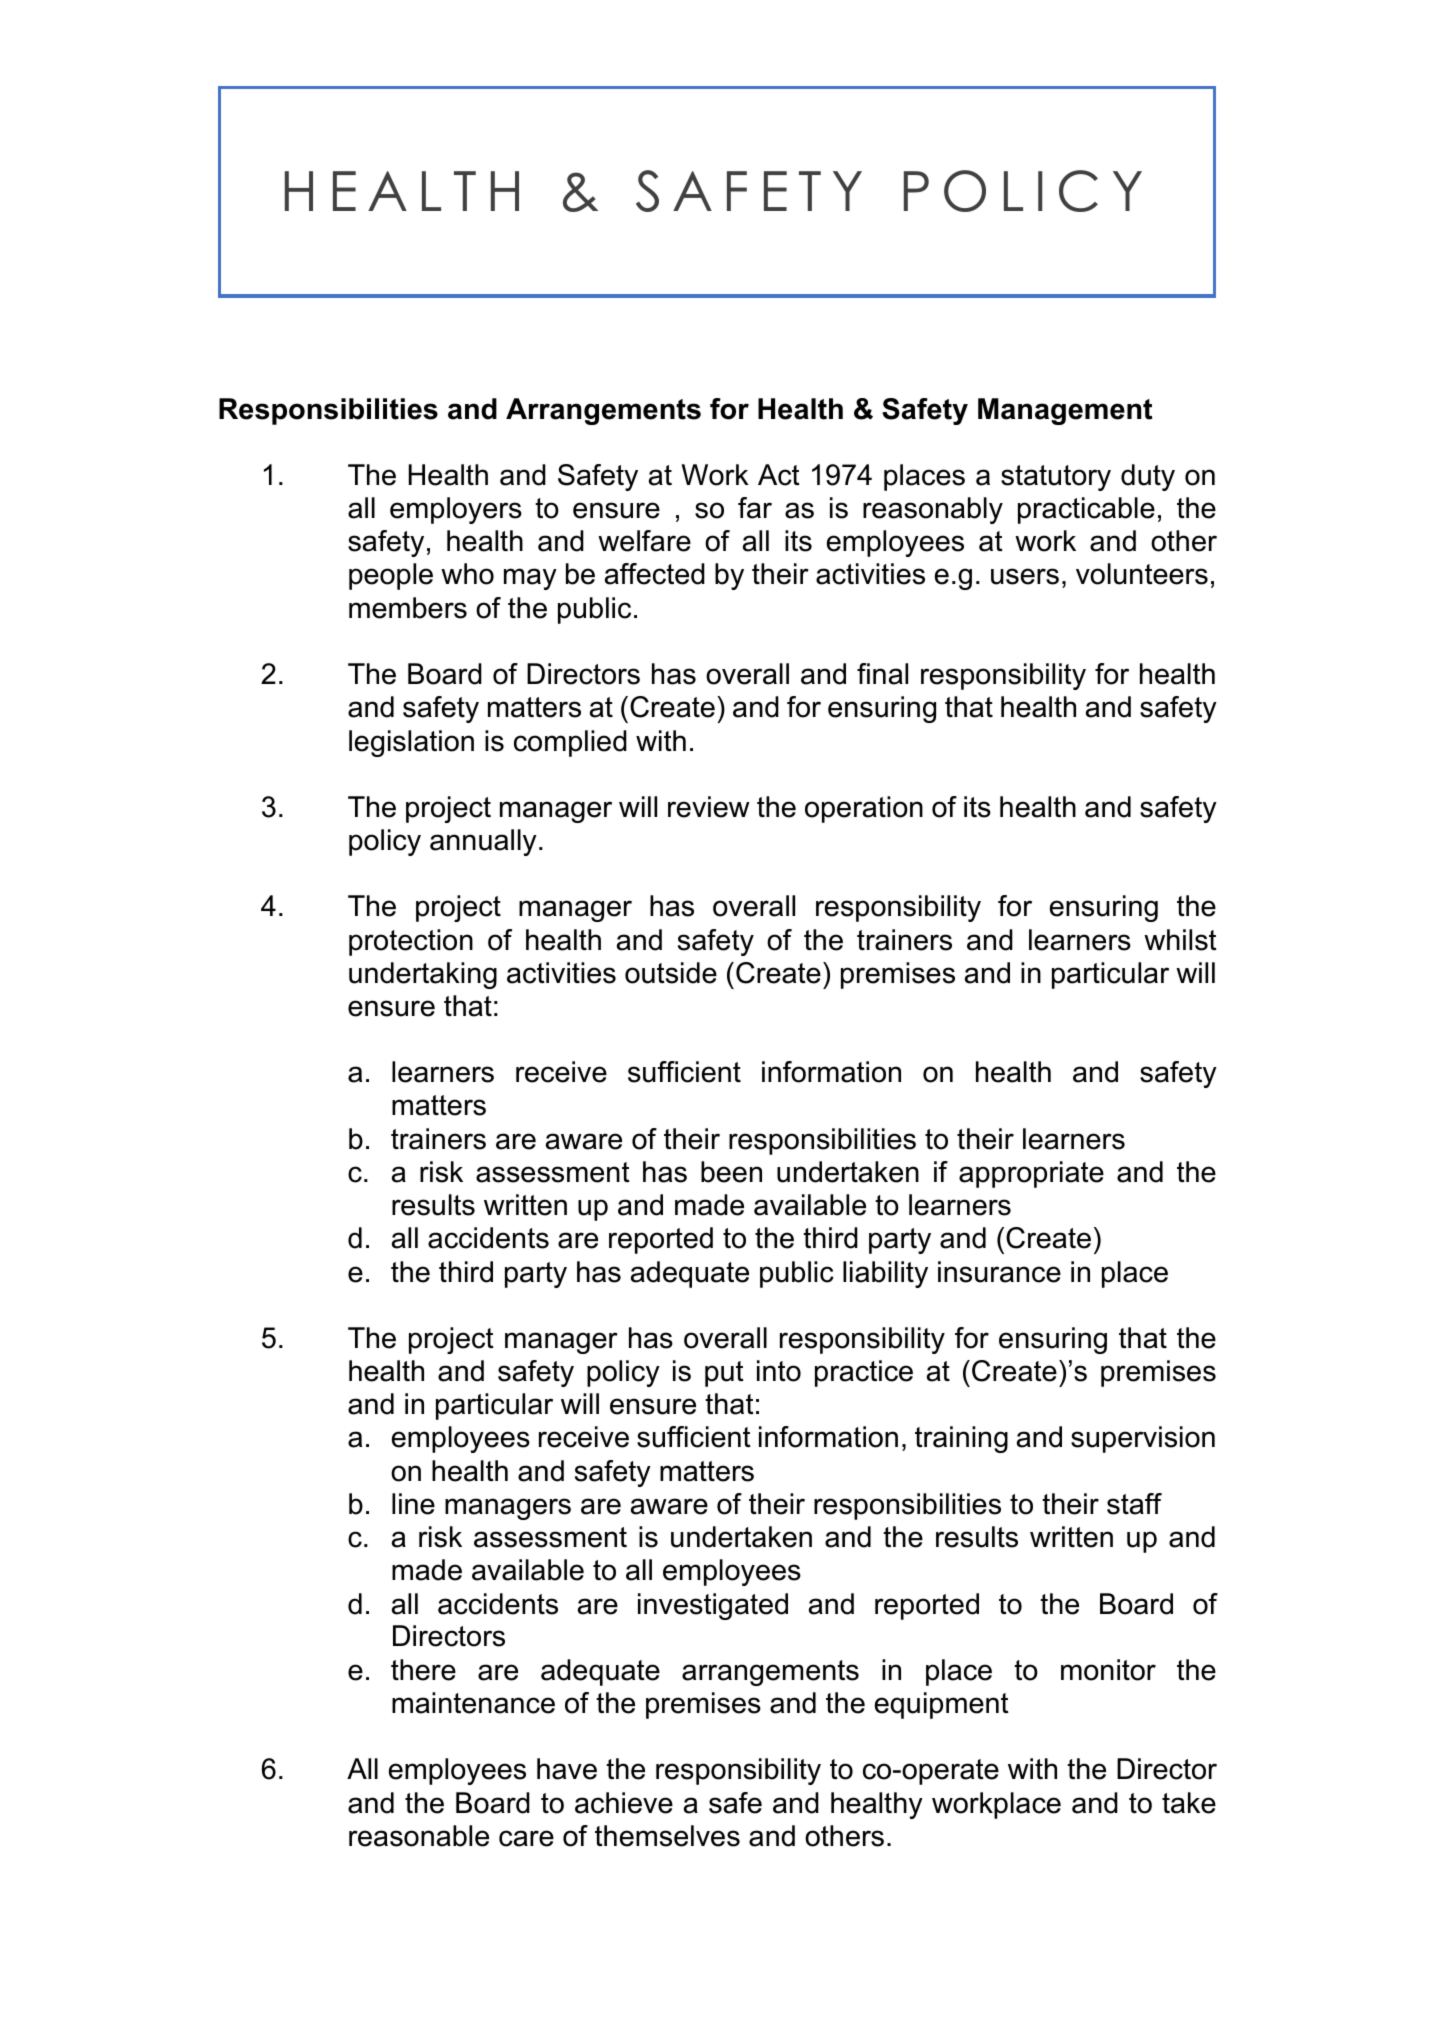 This screenshot has width=1432, height=2025. Describe the element at coordinates (423, 975) in the screenshot. I see `undertaking` at that location.
